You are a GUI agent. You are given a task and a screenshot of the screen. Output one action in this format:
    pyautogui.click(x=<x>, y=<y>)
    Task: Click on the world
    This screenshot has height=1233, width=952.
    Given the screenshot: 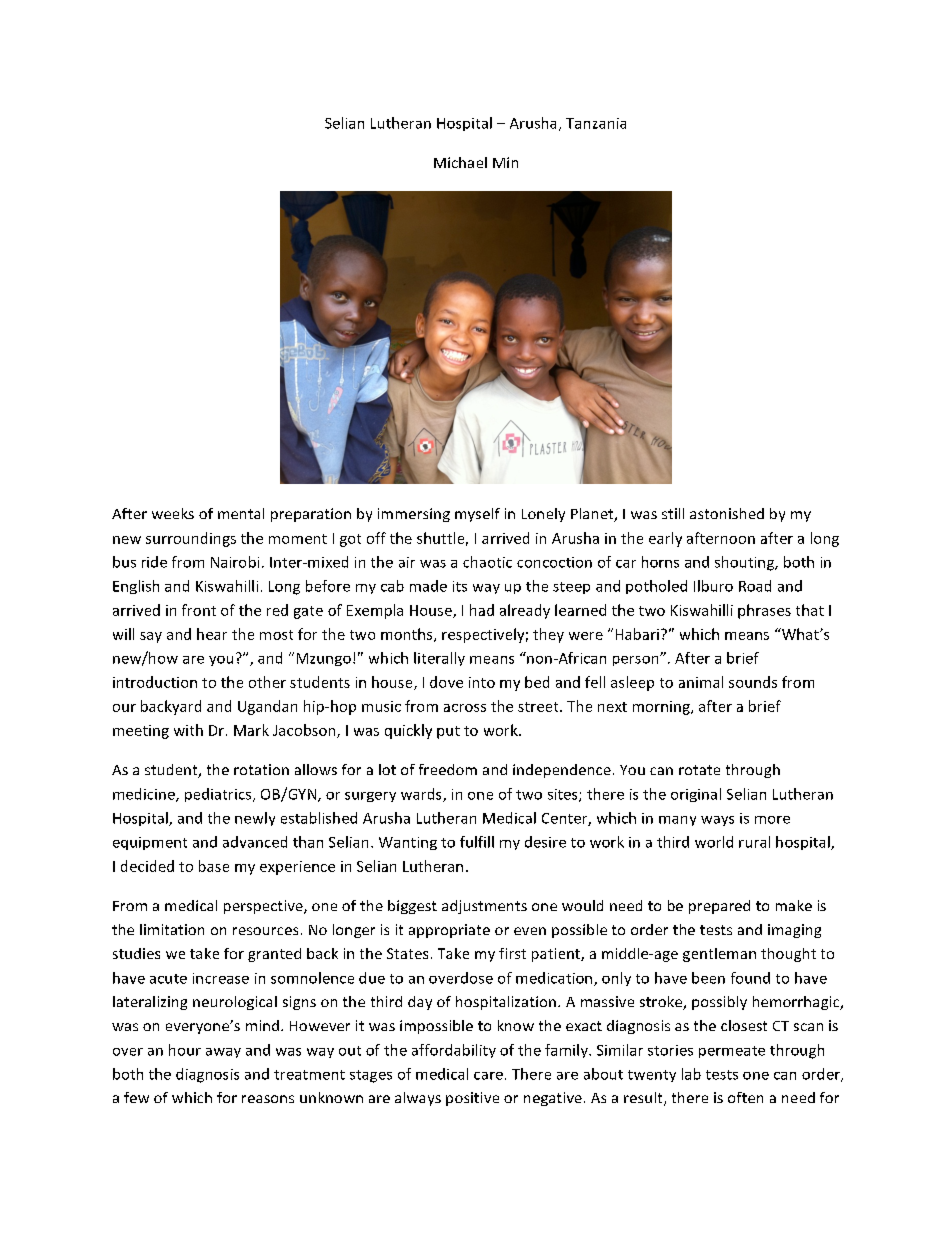 What is the action you would take?
    pyautogui.click(x=714, y=842)
